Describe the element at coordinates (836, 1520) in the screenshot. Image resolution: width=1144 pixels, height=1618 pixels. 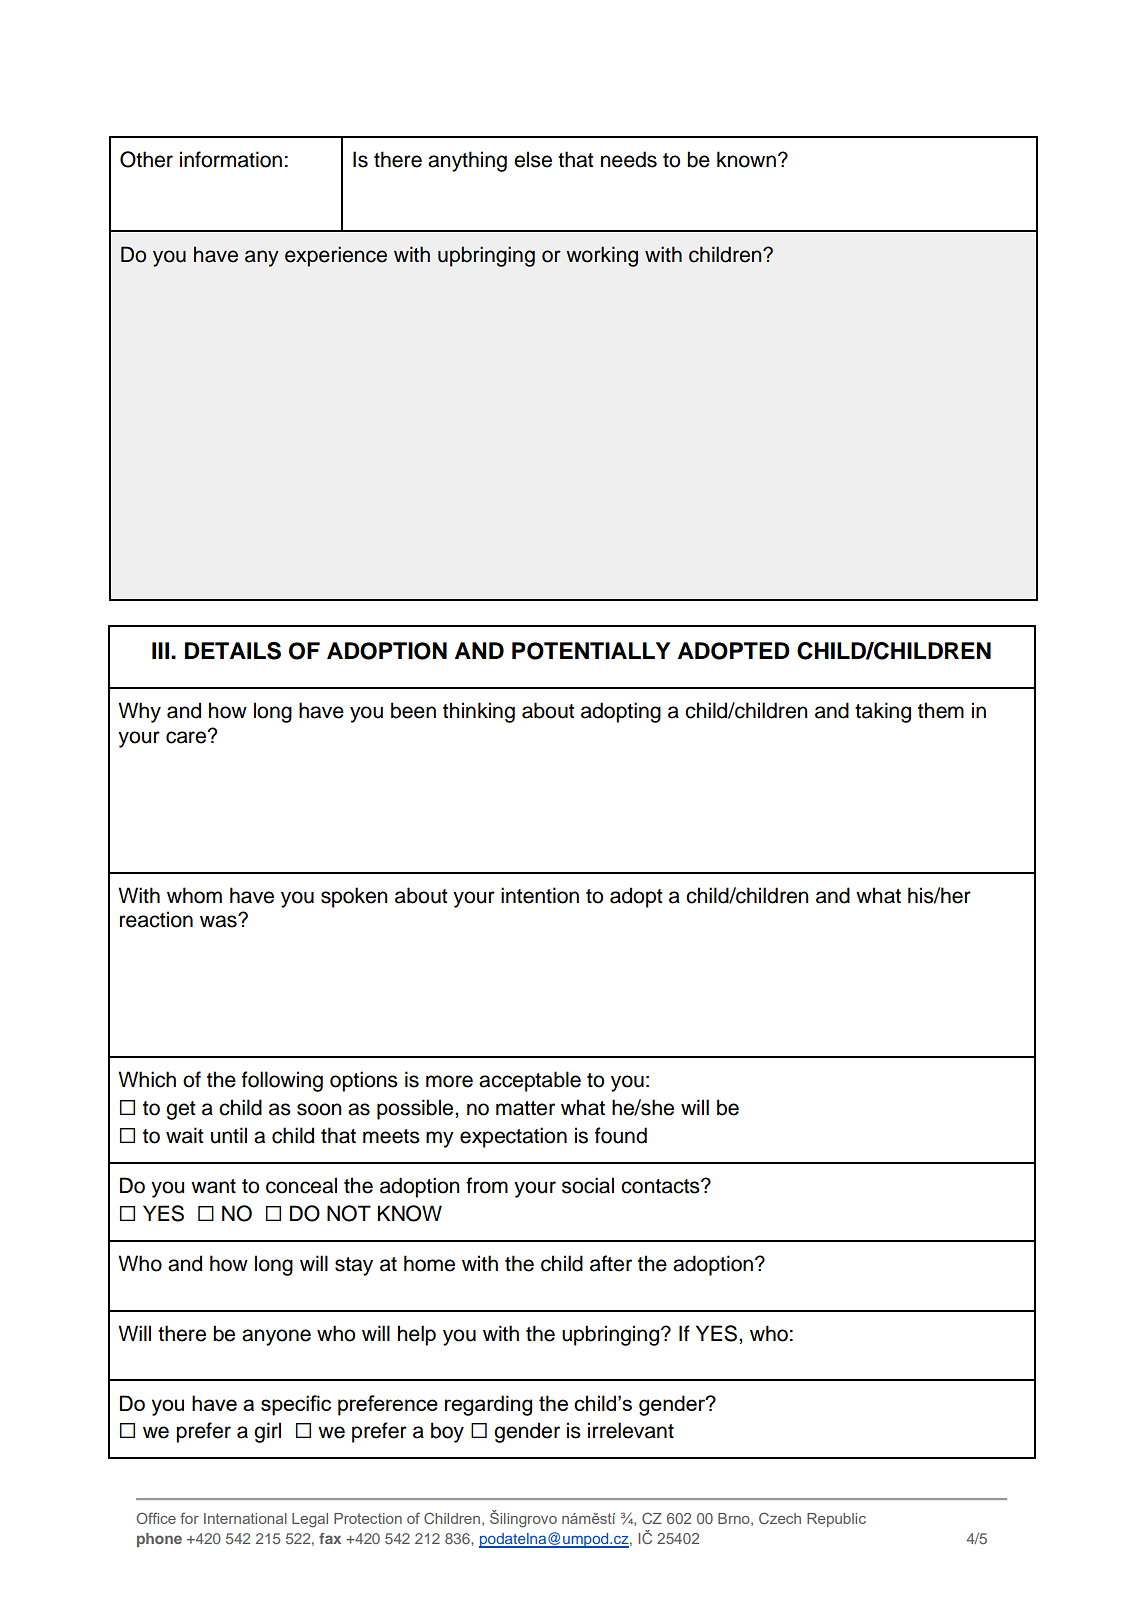
I see `Republic` at that location.
